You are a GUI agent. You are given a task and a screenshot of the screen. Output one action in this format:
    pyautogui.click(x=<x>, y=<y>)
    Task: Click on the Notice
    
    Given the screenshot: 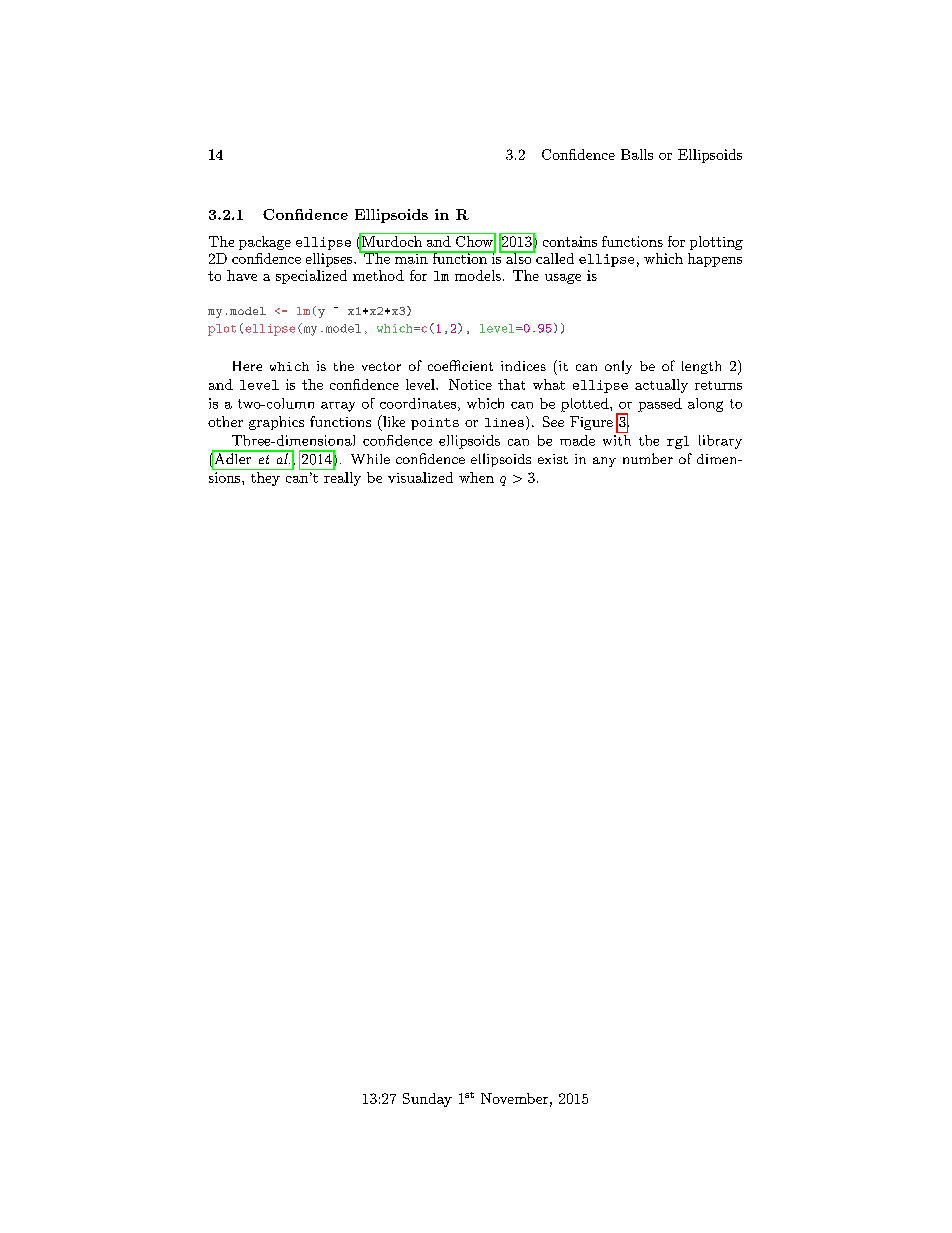 What is the action you would take?
    pyautogui.click(x=470, y=384)
